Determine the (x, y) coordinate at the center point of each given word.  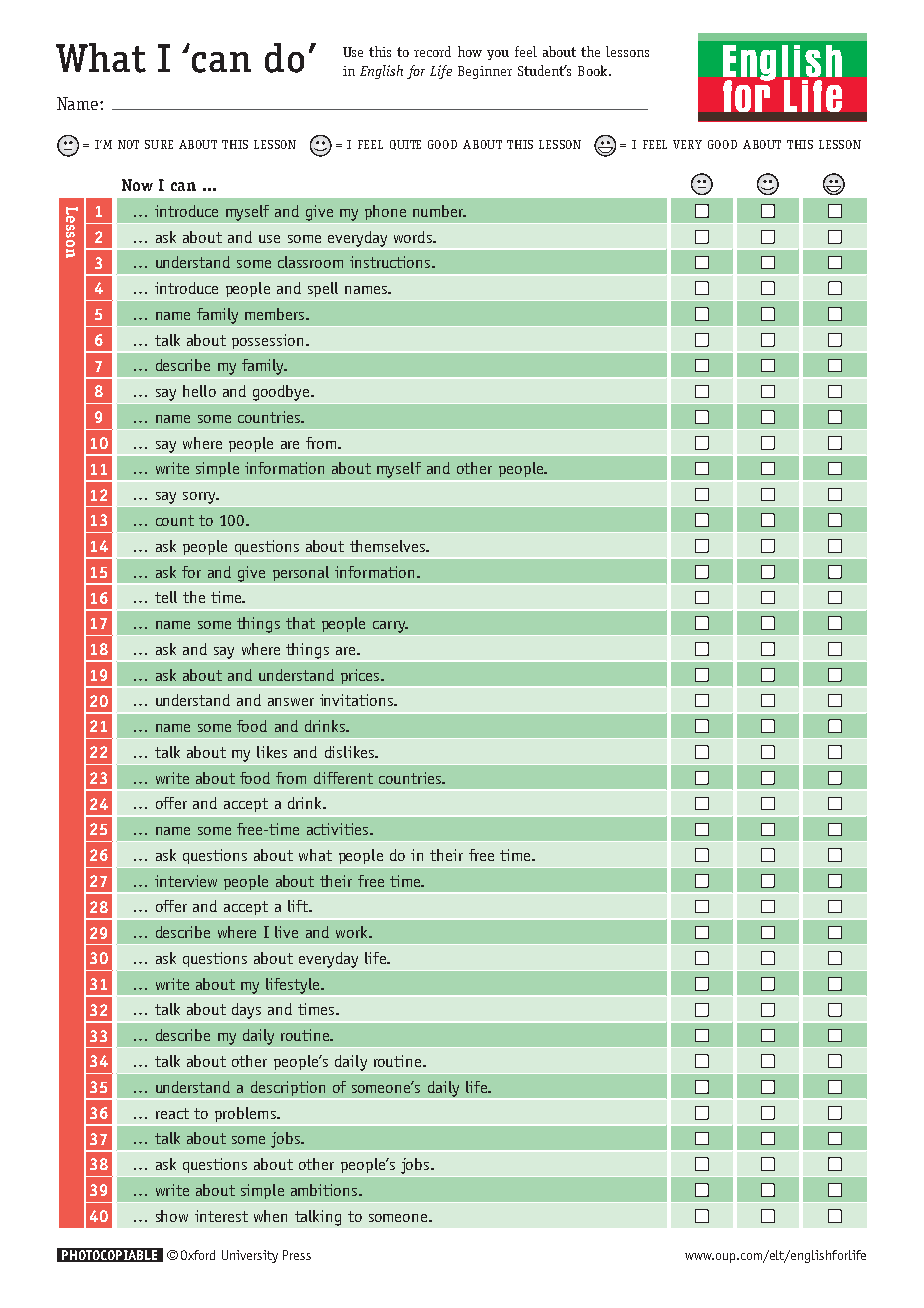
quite (405, 145)
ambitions (325, 1190)
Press (297, 1255)
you (498, 55)
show (172, 1216)
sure (159, 144)
